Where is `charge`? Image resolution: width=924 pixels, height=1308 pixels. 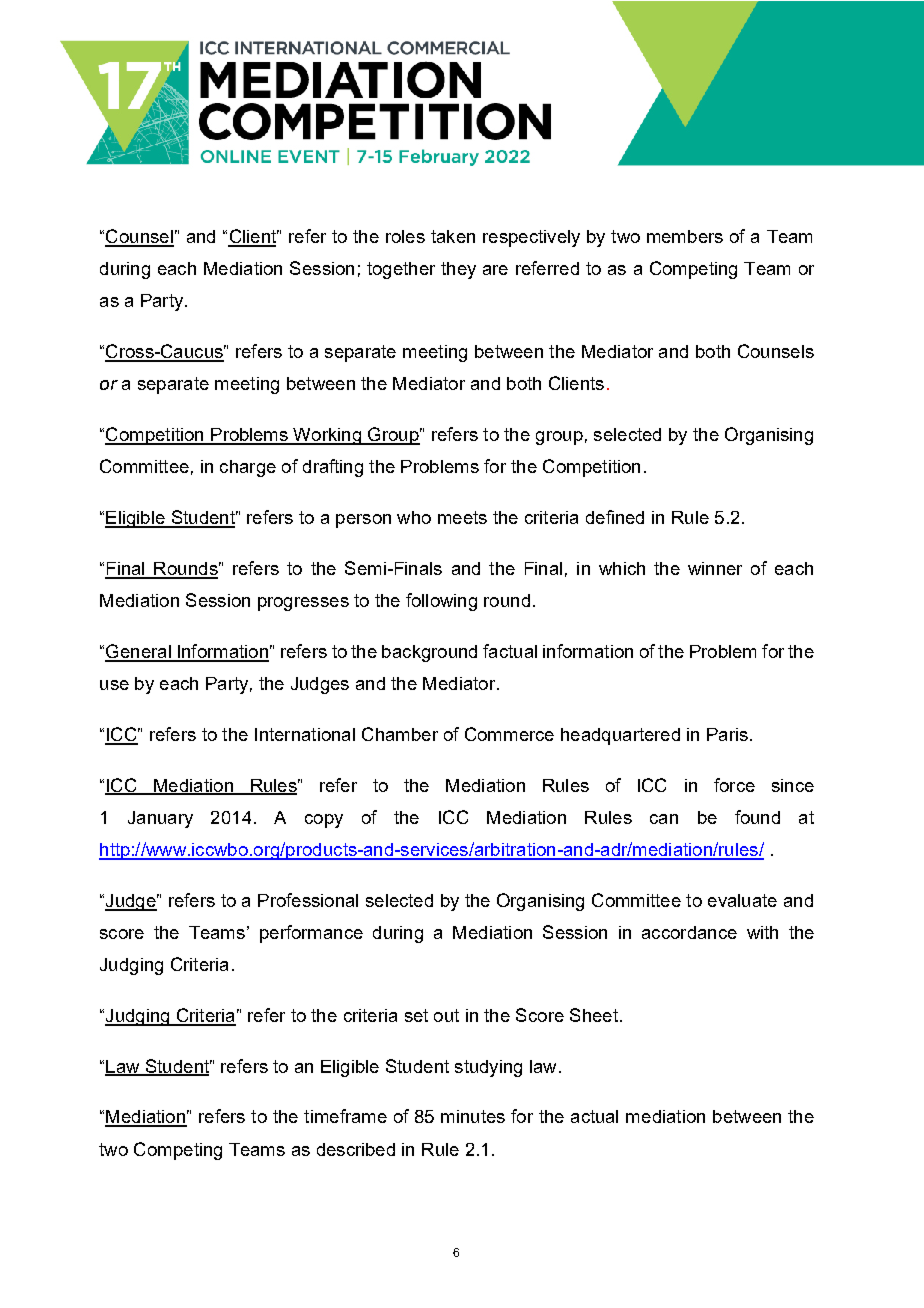
charge is located at coordinates (248, 468).
